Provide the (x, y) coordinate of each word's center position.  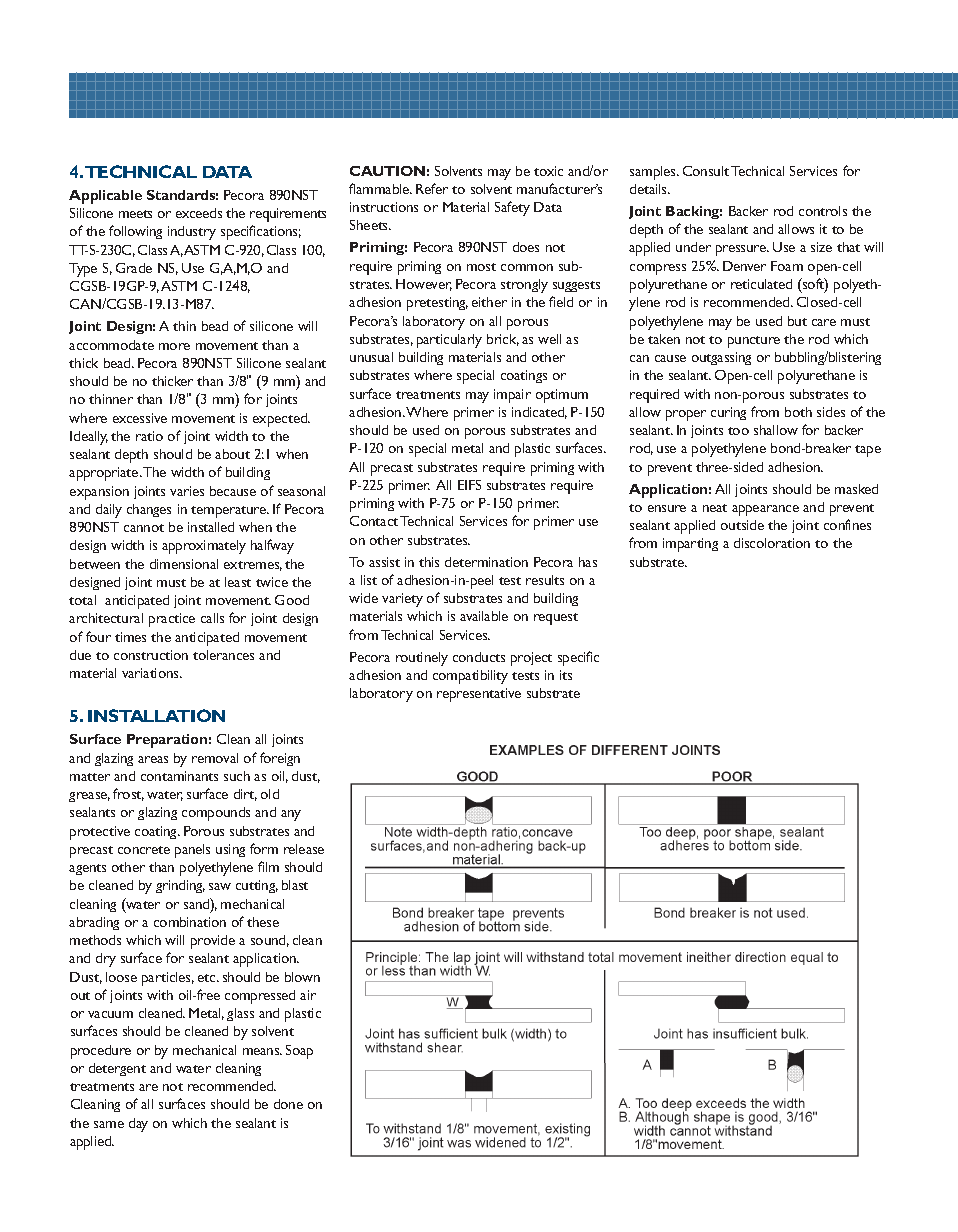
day (138, 1125)
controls (823, 211)
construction (151, 655)
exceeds (199, 213)
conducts (479, 657)
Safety (512, 208)
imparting (690, 545)
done (288, 1104)
